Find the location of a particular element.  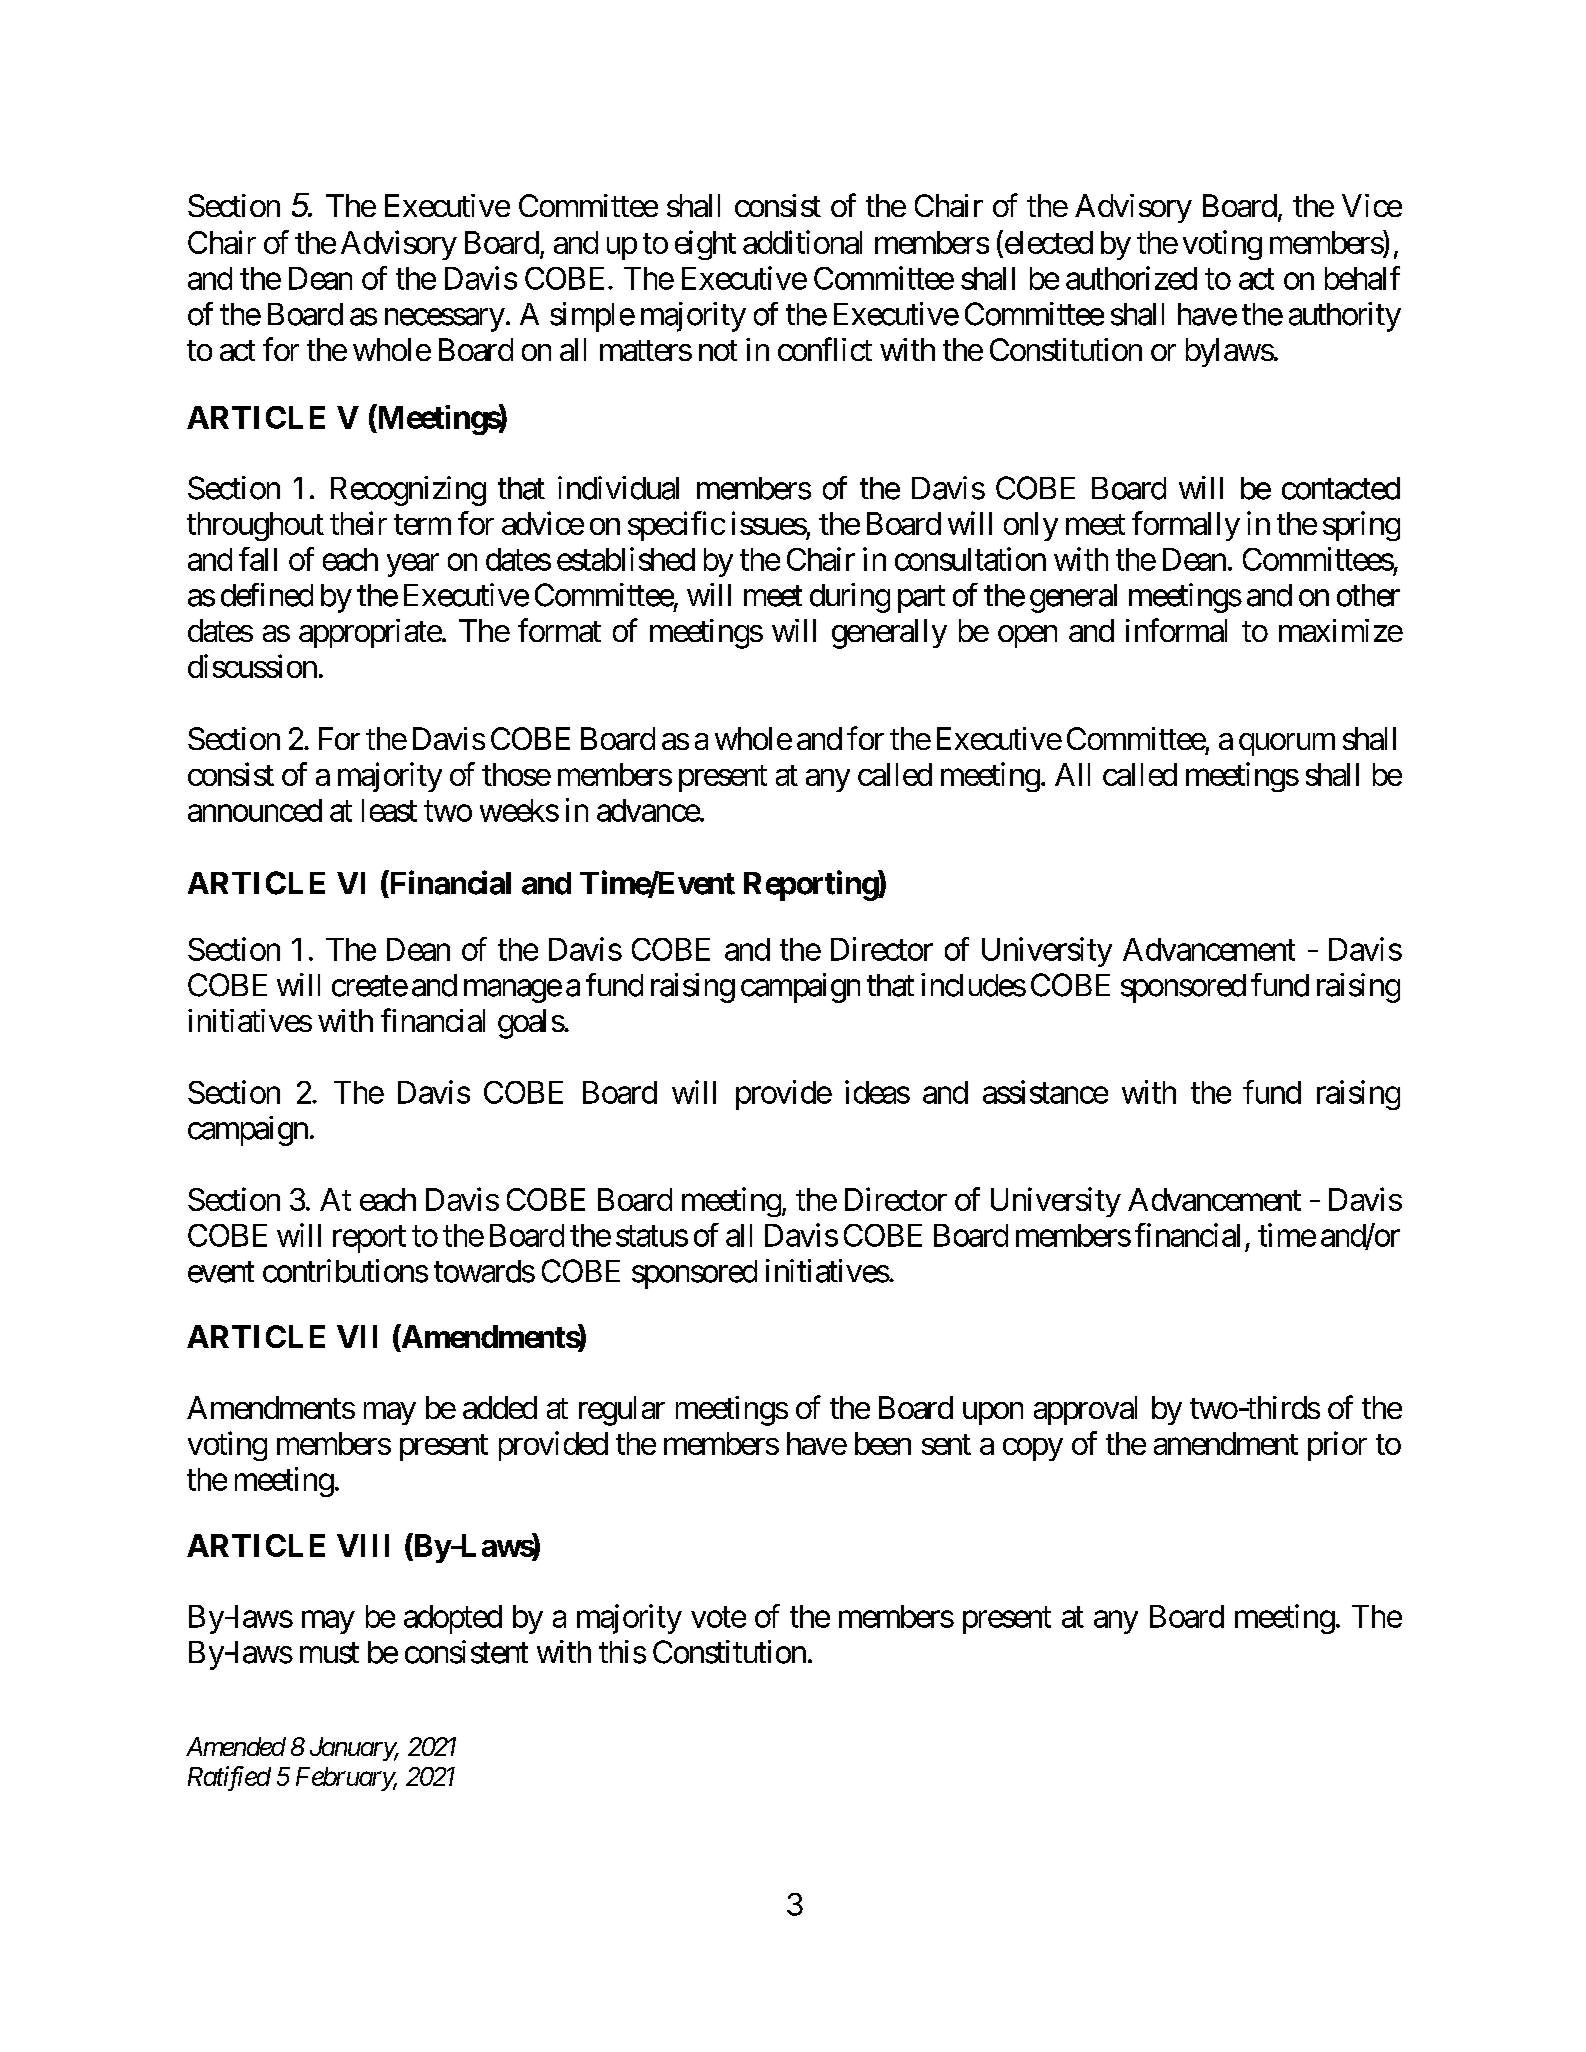

quorum is located at coordinates (1287, 744).
